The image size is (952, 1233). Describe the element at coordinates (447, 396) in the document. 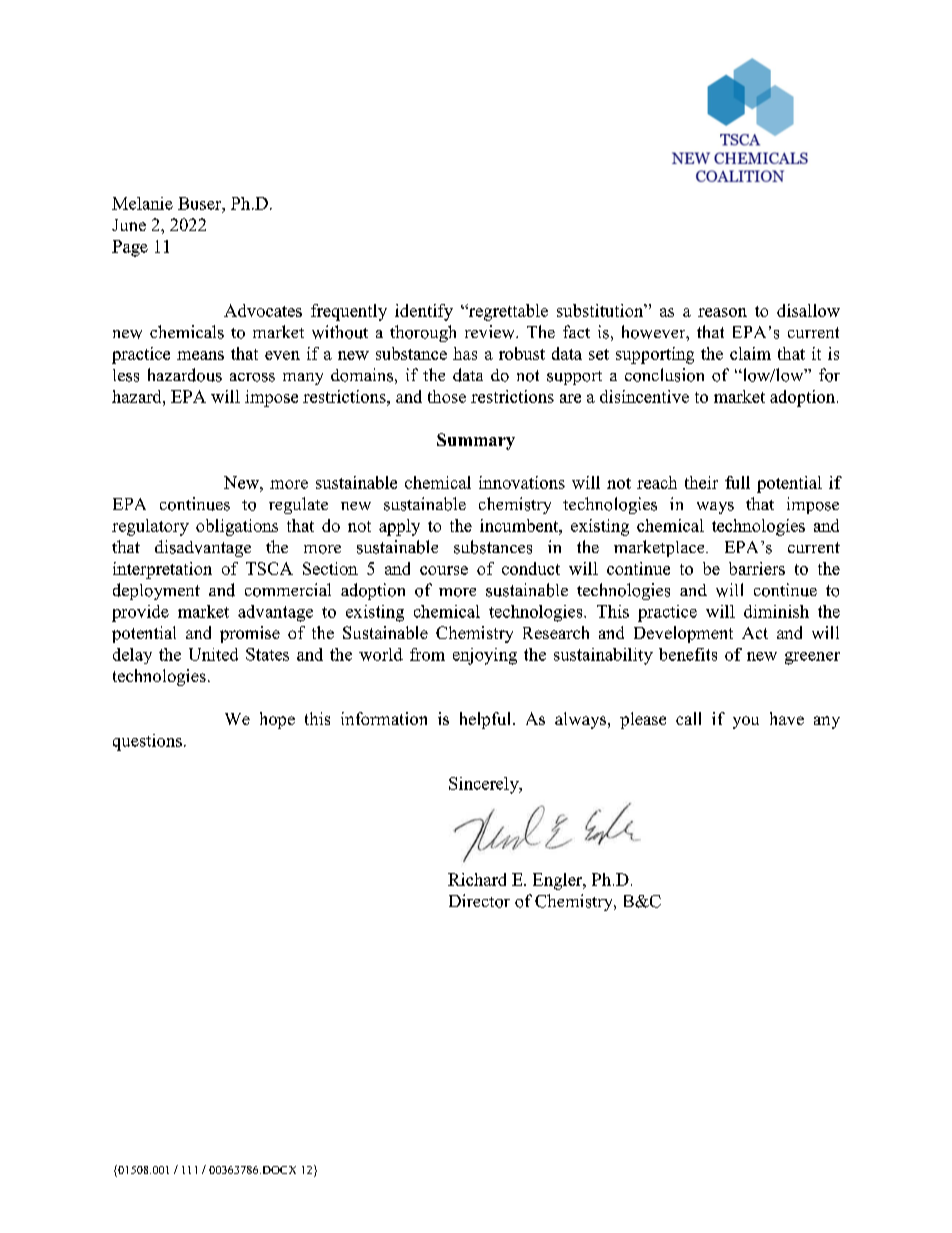

I see `those` at that location.
